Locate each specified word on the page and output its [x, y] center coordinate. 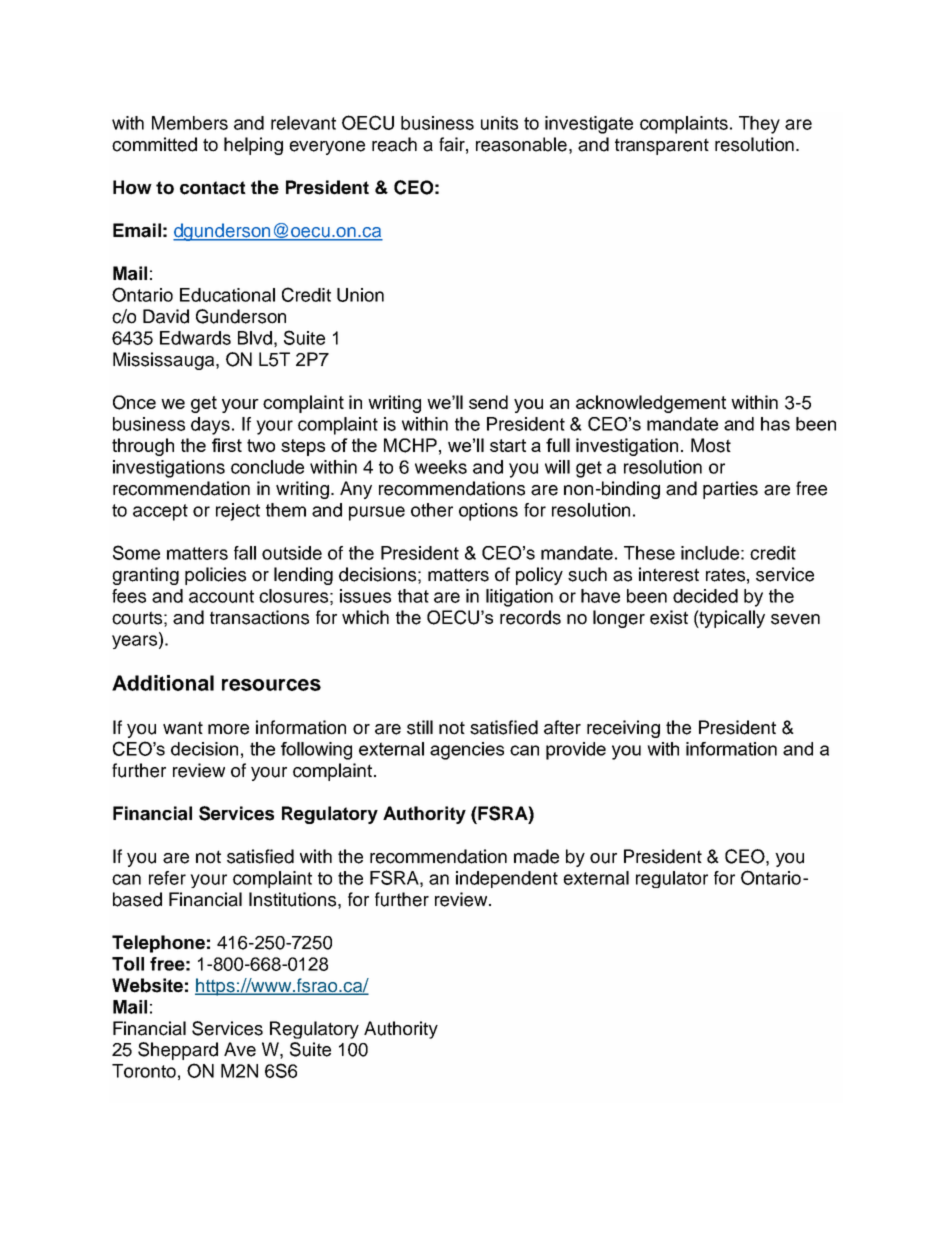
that [413, 596]
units [499, 123]
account [221, 596]
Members [190, 123]
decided [705, 596]
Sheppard [178, 1051]
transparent [662, 146]
